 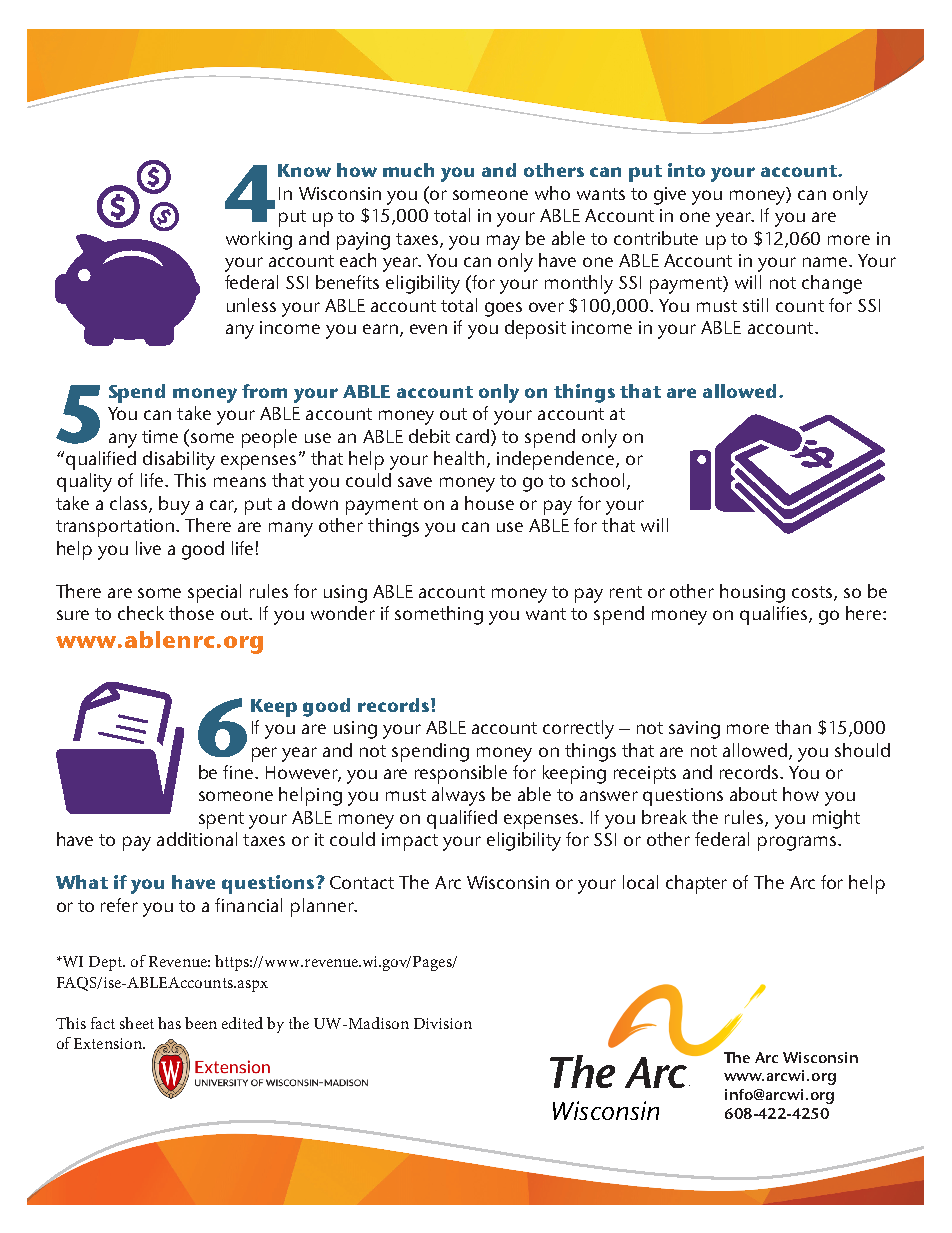 What do you see at coordinates (458, 796) in the document?
I see `always` at bounding box center [458, 796].
